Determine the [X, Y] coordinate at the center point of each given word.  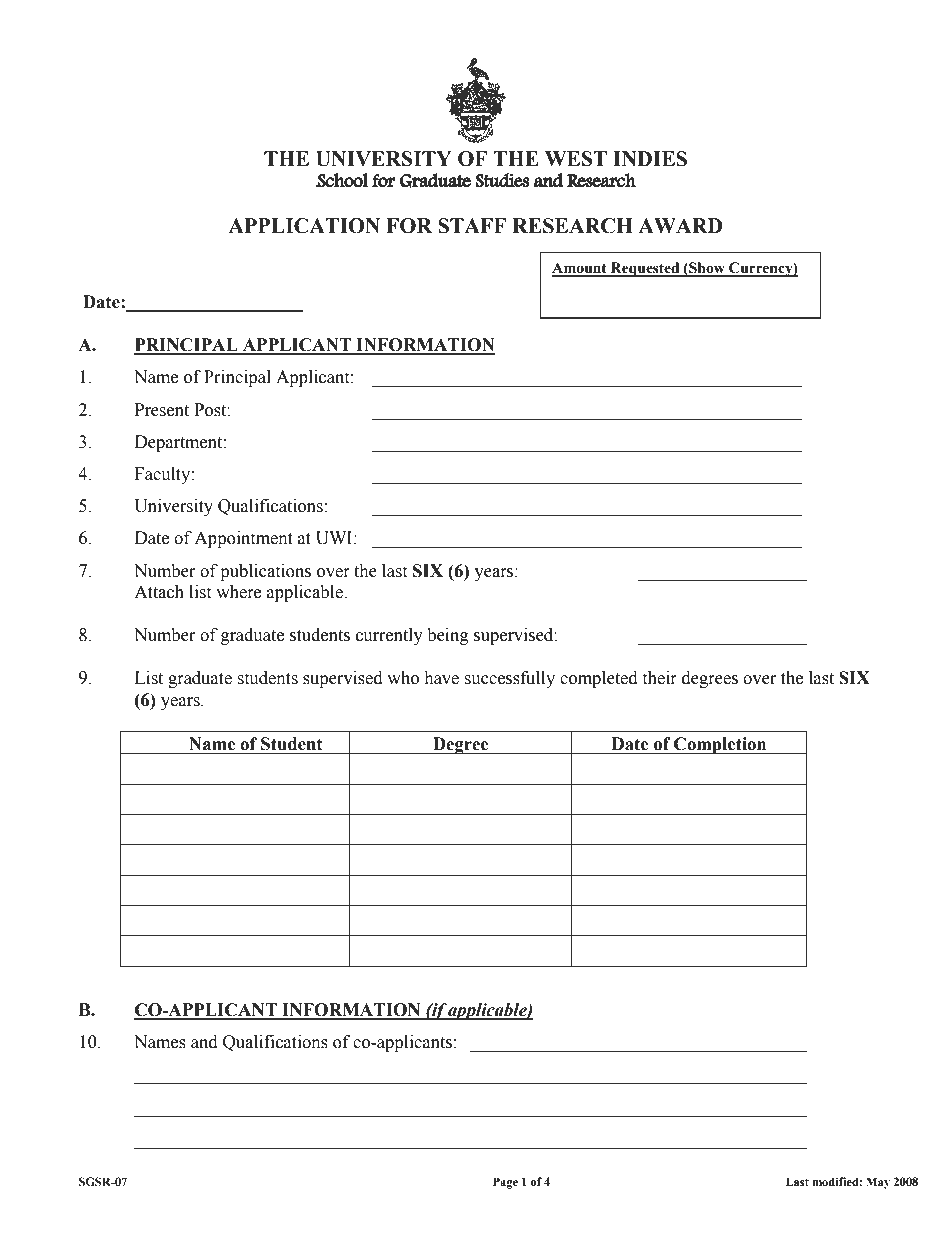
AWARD [680, 225]
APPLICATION [304, 226]
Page [505, 1183]
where [238, 592]
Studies [502, 180]
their [659, 678]
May [878, 1183]
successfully [509, 679]
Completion [720, 745]
